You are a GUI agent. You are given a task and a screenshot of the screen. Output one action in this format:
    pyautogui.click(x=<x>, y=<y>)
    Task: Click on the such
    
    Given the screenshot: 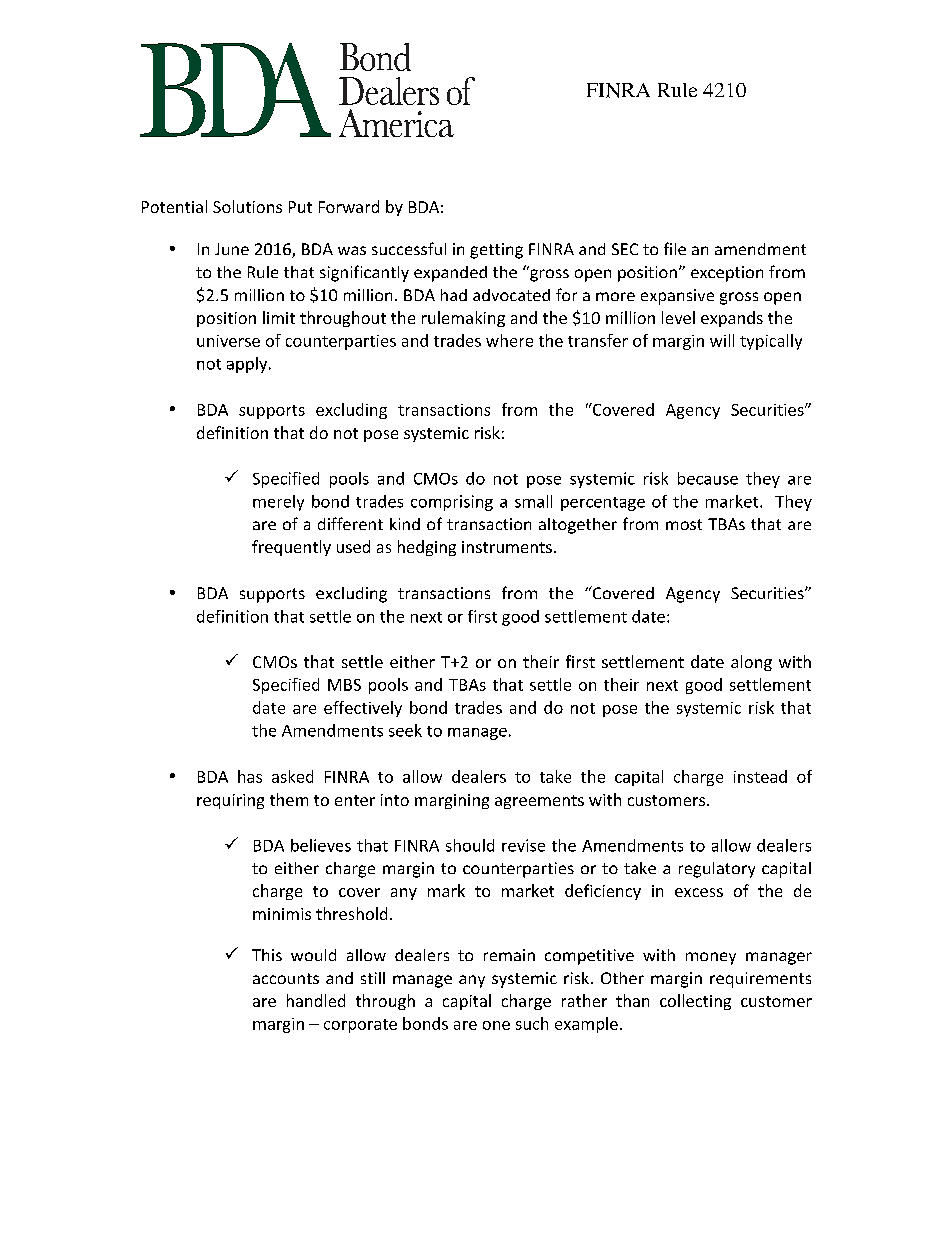 What is the action you would take?
    pyautogui.click(x=532, y=1023)
